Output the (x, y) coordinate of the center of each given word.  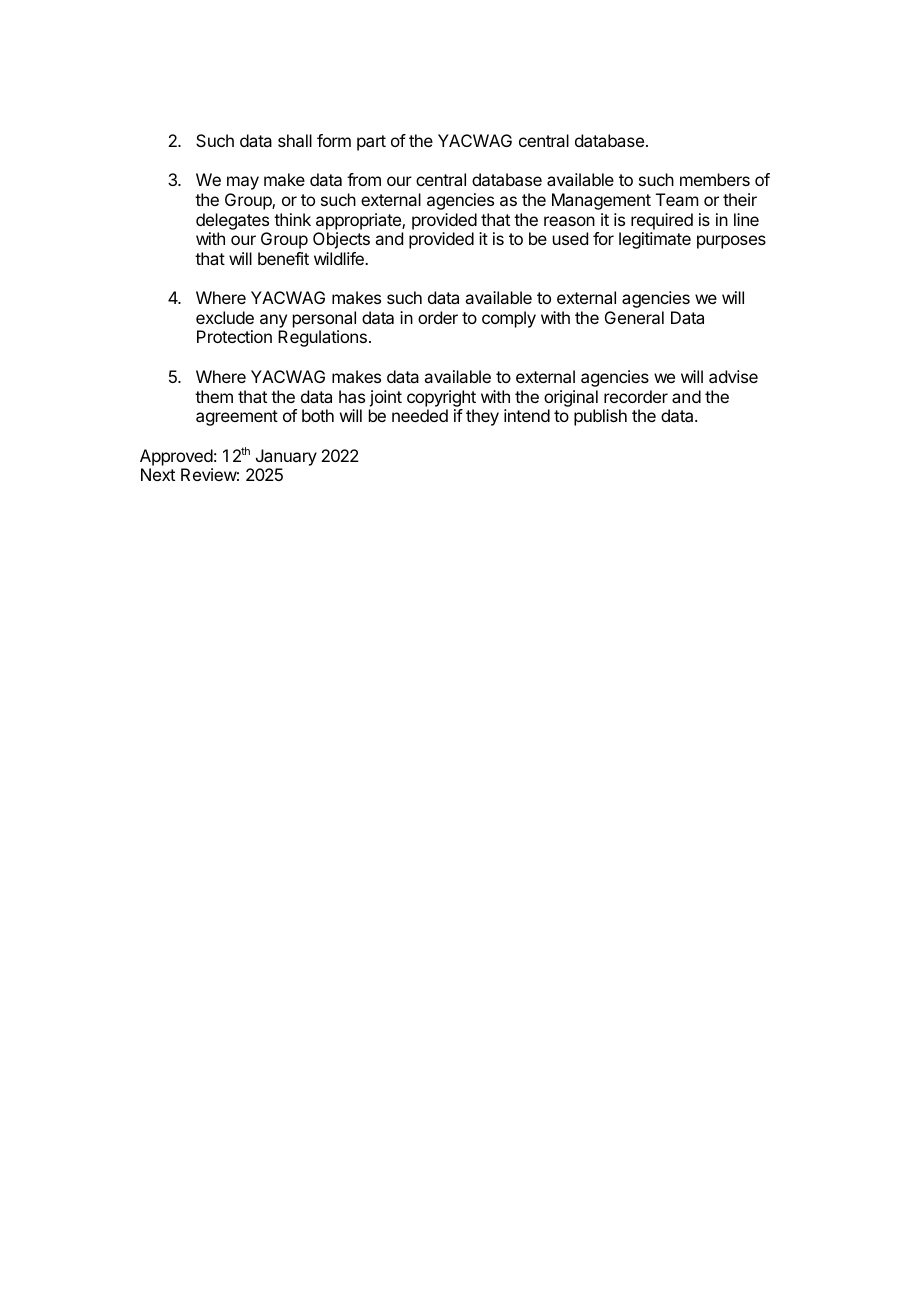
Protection (234, 336)
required (662, 221)
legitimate (655, 240)
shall (295, 140)
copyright (441, 398)
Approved (176, 457)
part (371, 143)
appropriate (359, 221)
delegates (232, 221)
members (715, 179)
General (634, 317)
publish (600, 417)
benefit (283, 258)
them (214, 396)
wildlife (340, 258)
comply (509, 319)
